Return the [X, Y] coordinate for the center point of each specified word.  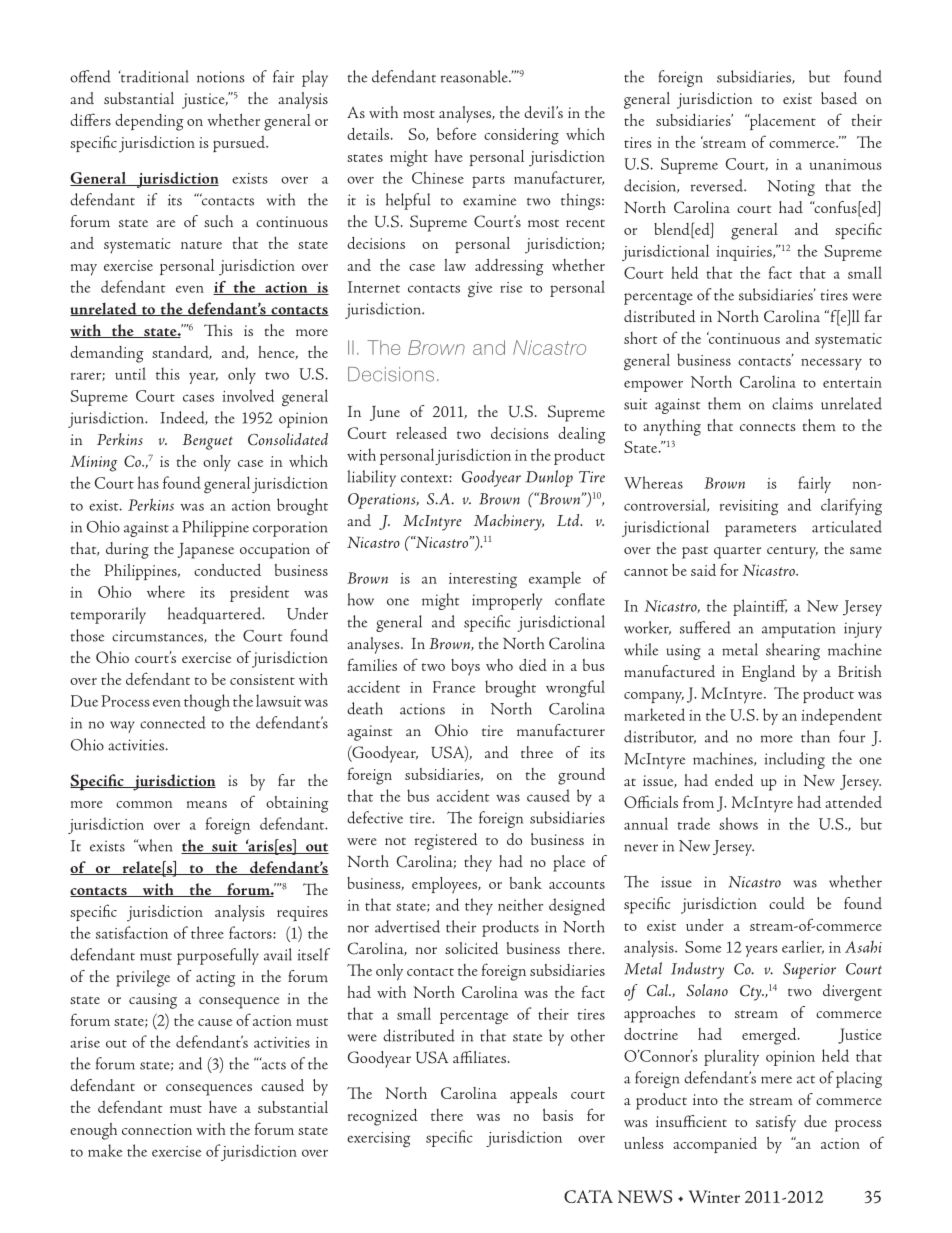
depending [149, 122]
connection [157, 1129]
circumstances [158, 636]
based [839, 98]
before [456, 133]
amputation [799, 630]
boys [465, 667]
